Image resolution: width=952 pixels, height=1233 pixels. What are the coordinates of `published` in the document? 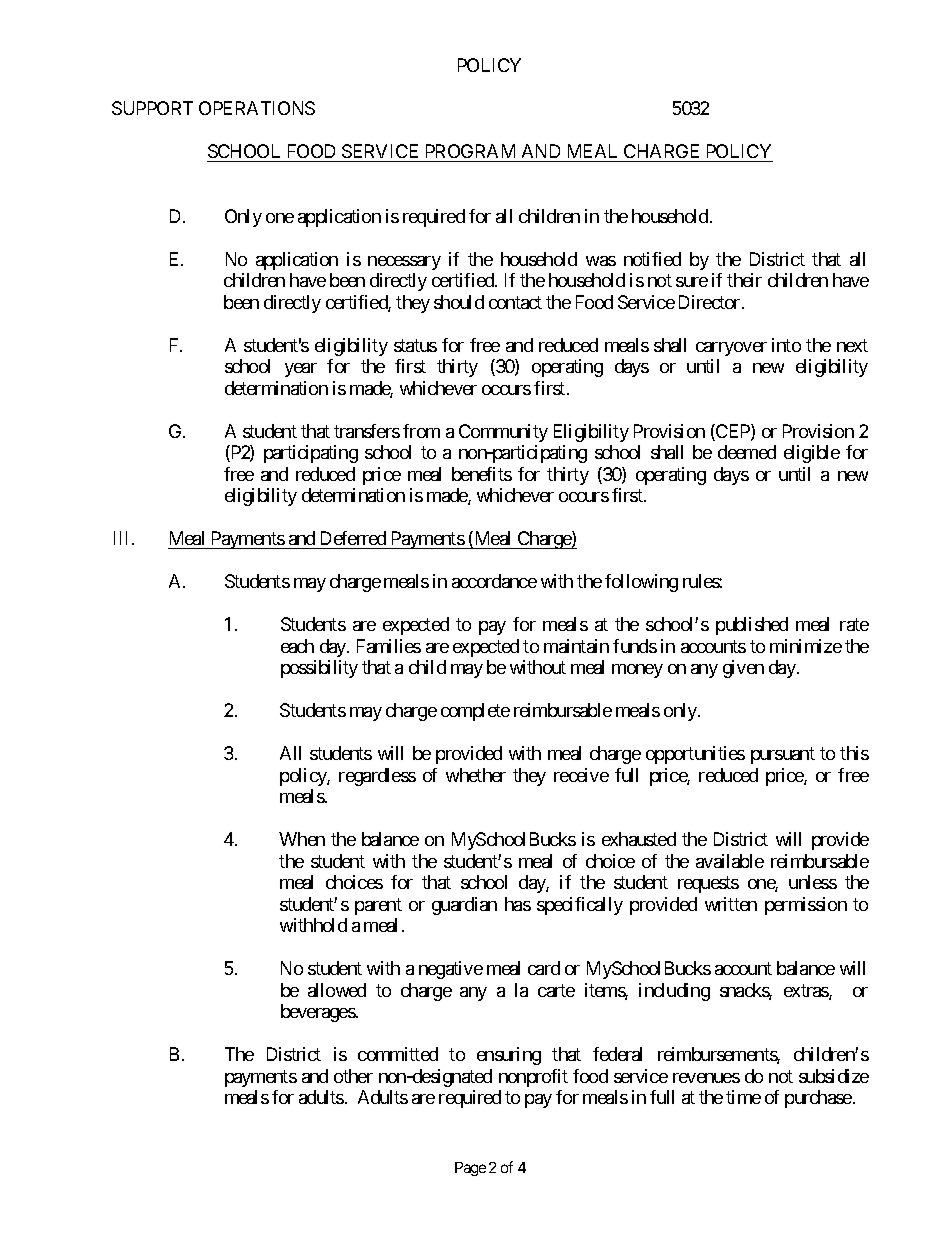 It's located at (752, 626).
